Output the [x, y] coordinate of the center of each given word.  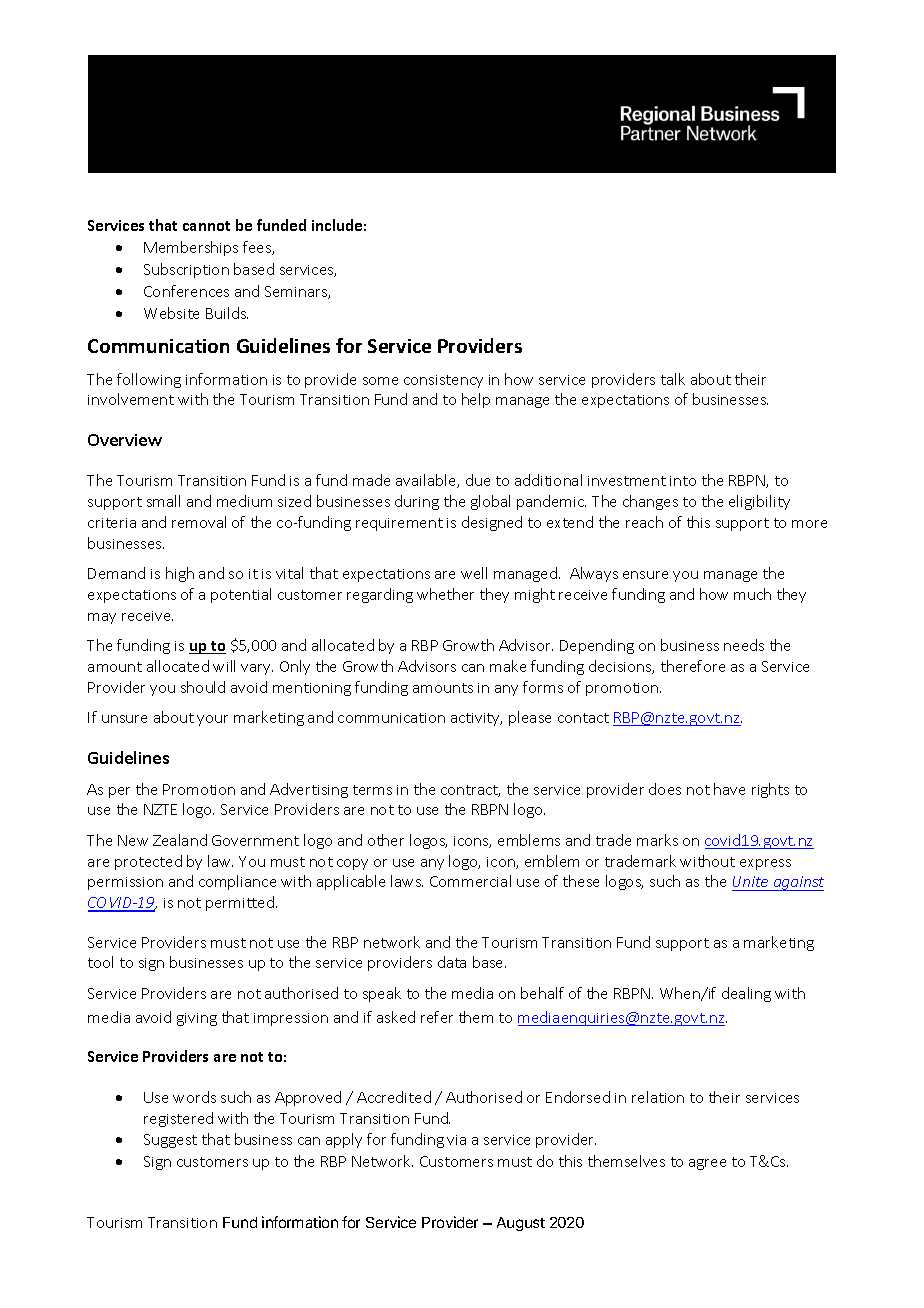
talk [673, 379]
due [478, 480]
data [452, 962]
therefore [693, 666]
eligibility [759, 502]
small [163, 501]
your [212, 720]
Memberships [191, 248]
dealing [746, 994]
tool [100, 962]
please [530, 718]
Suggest [170, 1141]
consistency [443, 381]
